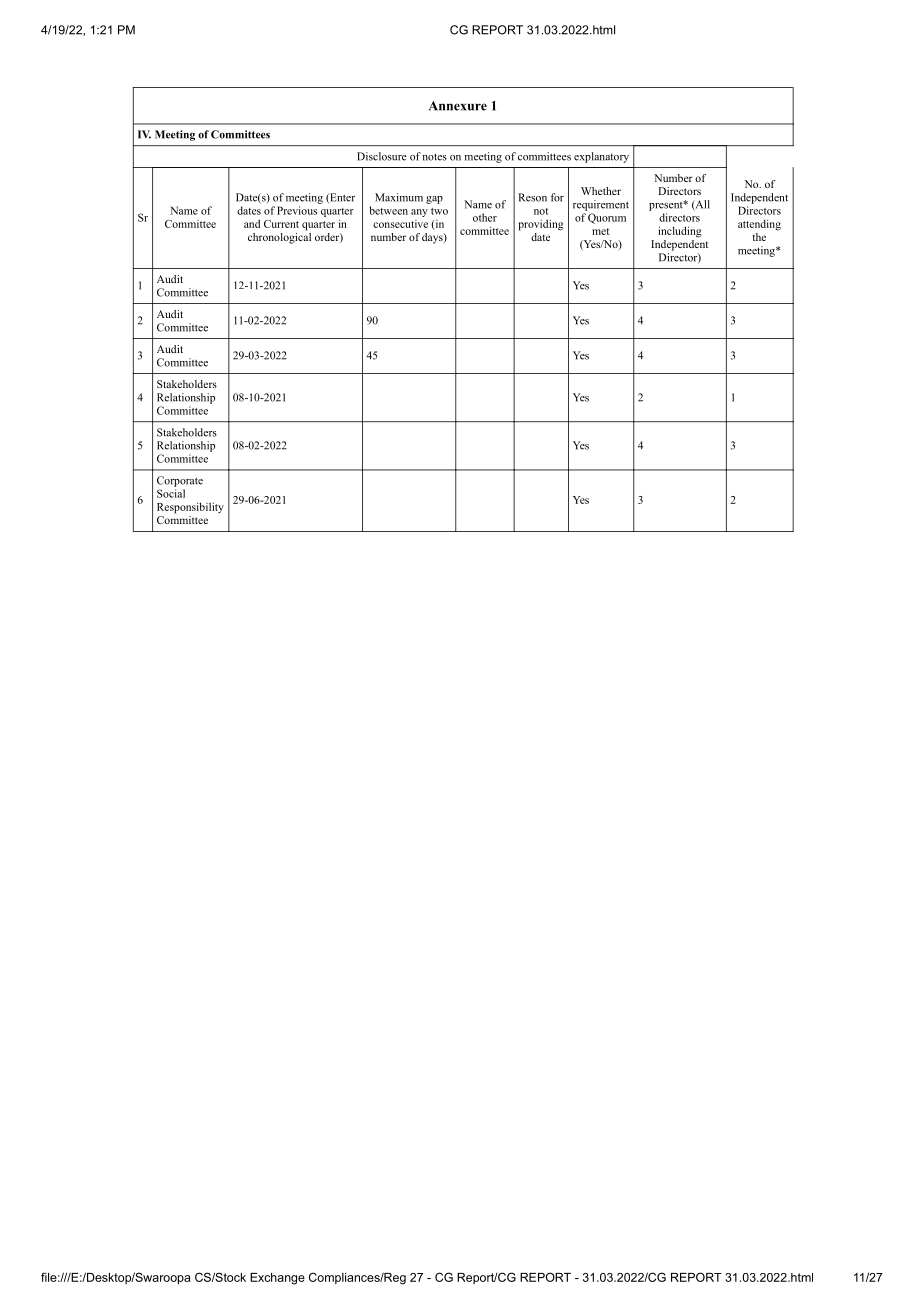  I want to click on gap, so click(434, 200).
